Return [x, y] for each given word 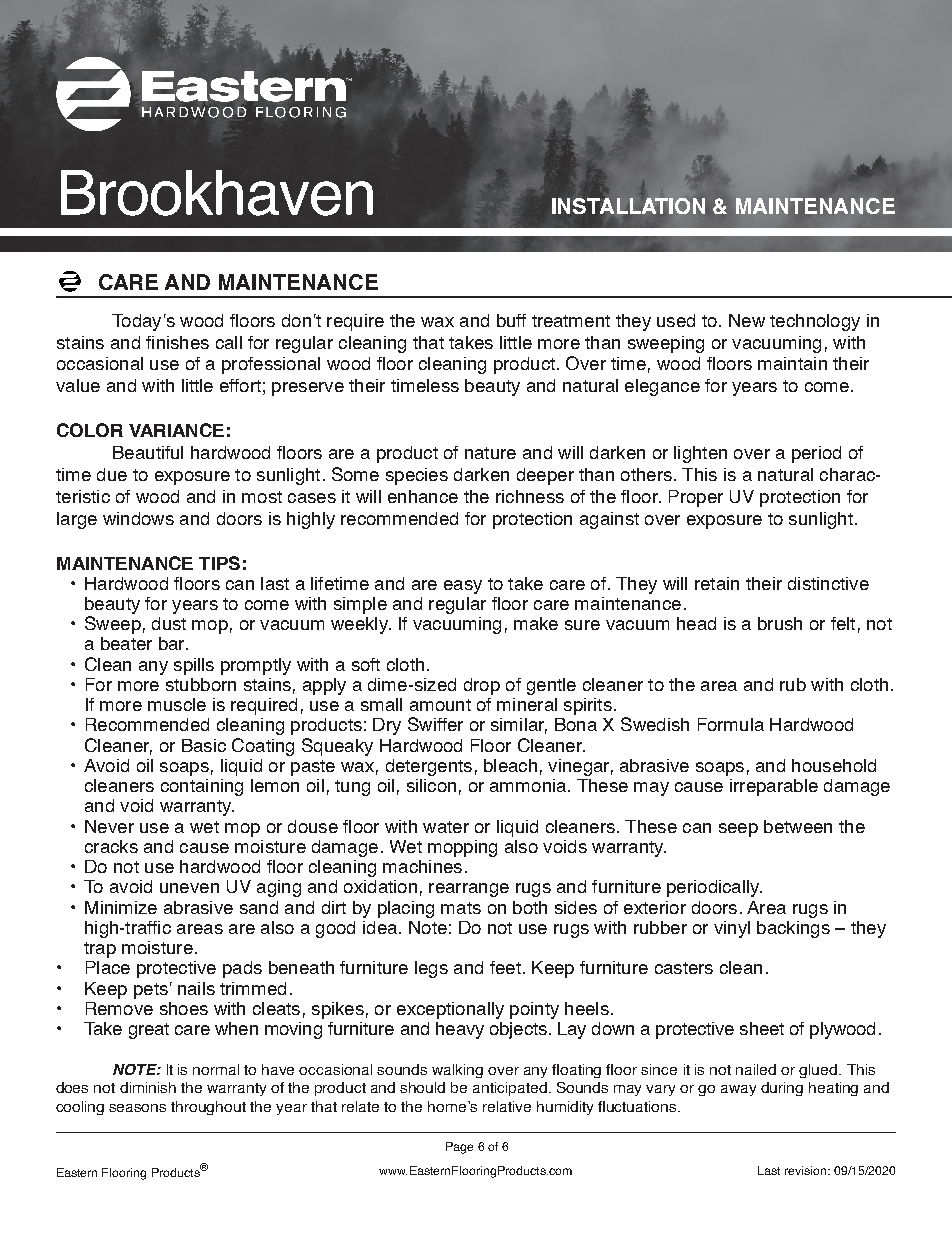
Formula [731, 724]
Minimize [121, 907]
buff [511, 320]
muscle [177, 704]
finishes [177, 342]
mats [461, 908]
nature [490, 453]
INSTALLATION [628, 206]
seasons [137, 1108]
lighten [700, 454]
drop [482, 686]
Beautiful [148, 452]
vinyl [732, 929]
